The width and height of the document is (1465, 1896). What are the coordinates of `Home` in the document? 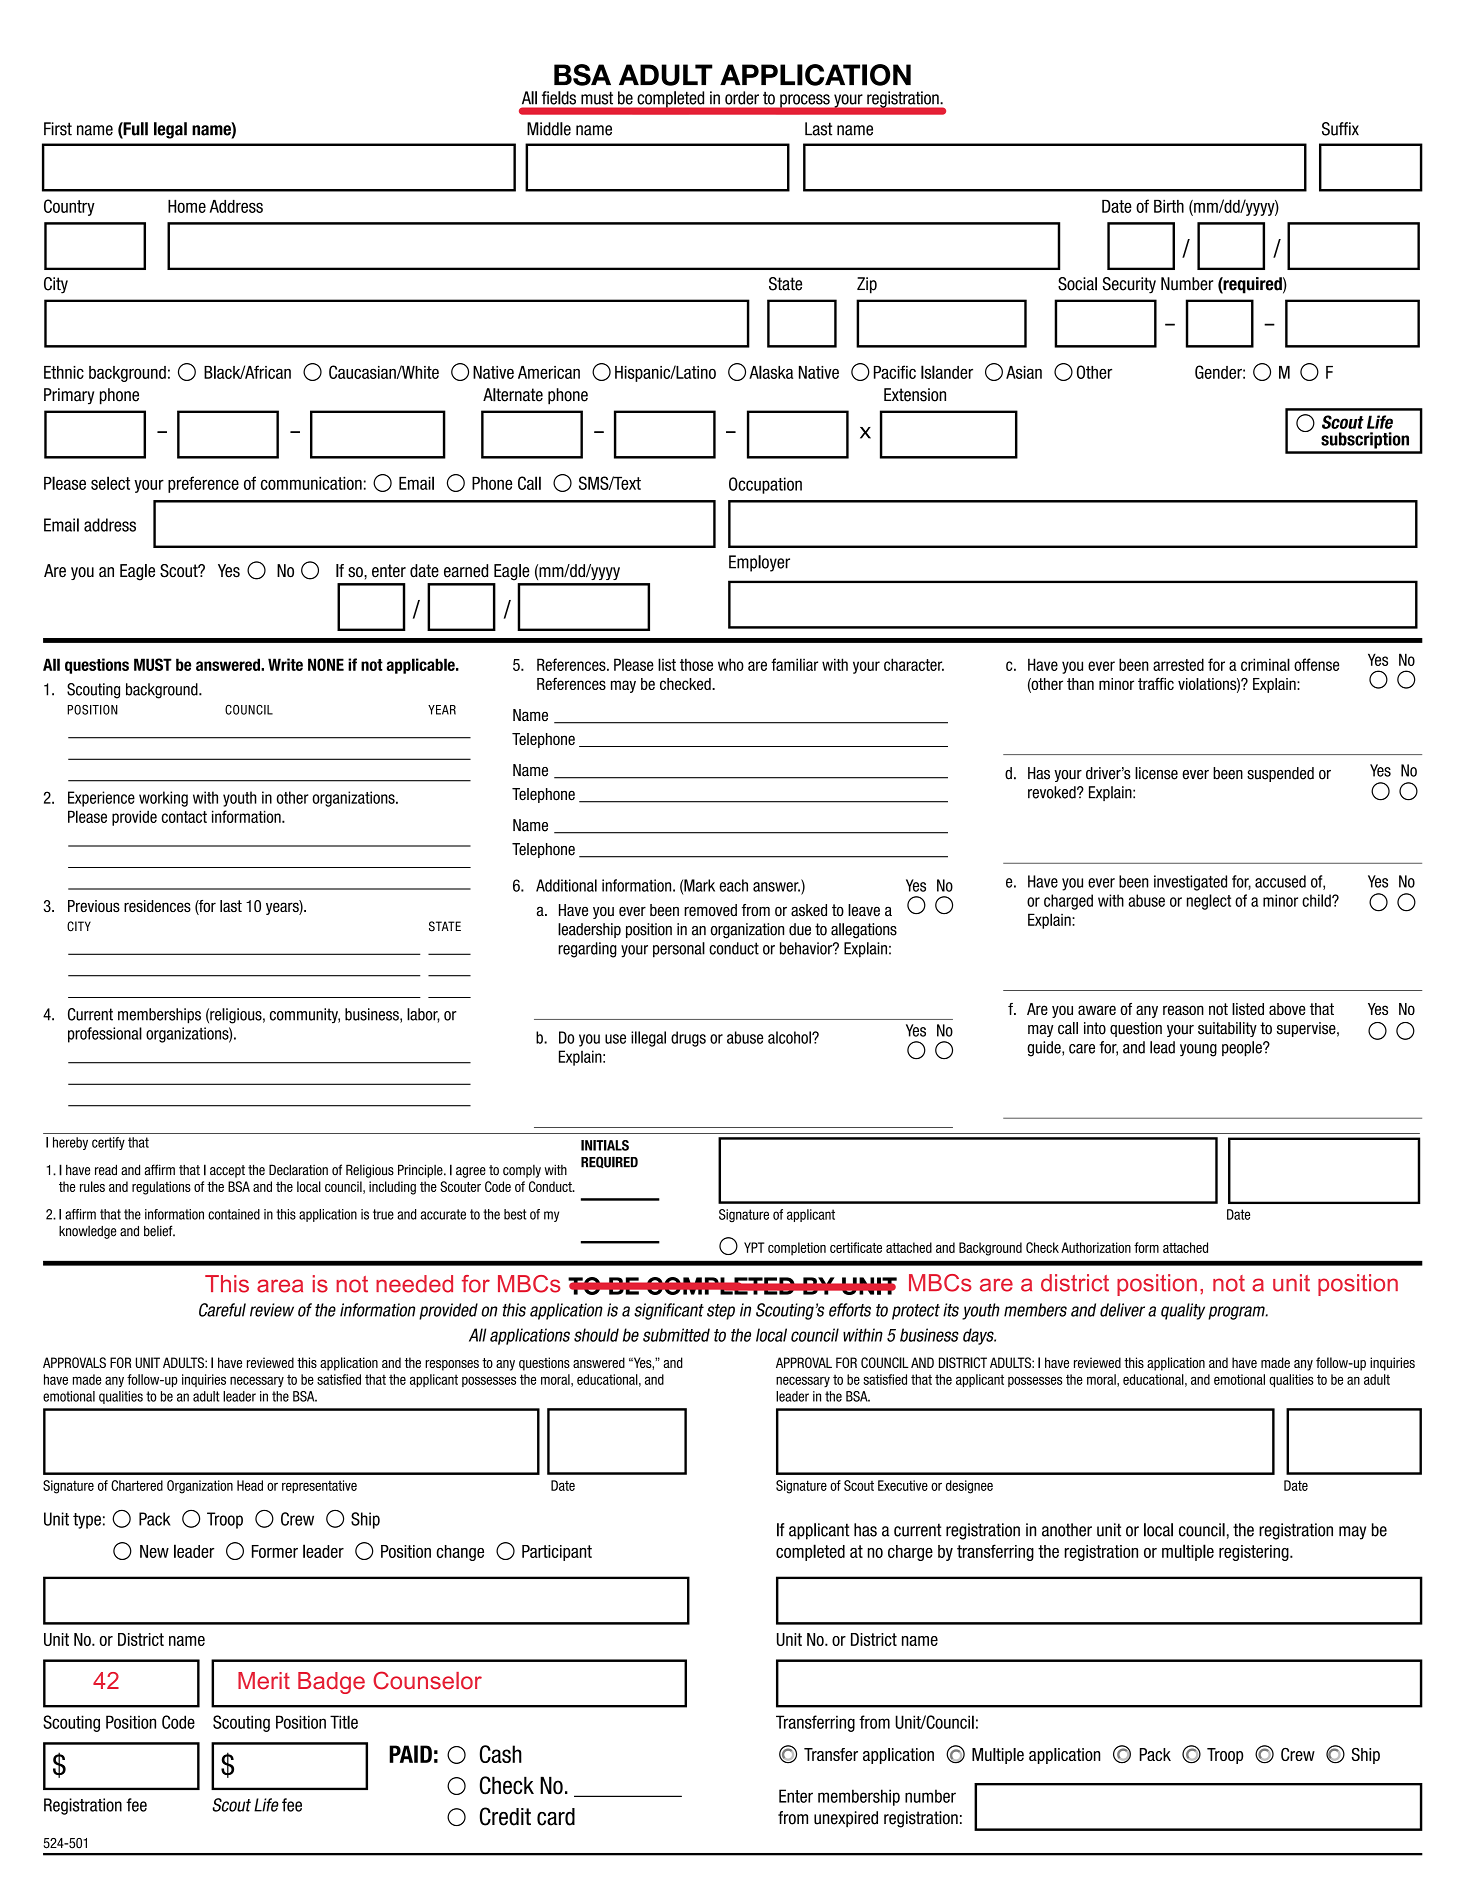 It's located at (187, 206).
